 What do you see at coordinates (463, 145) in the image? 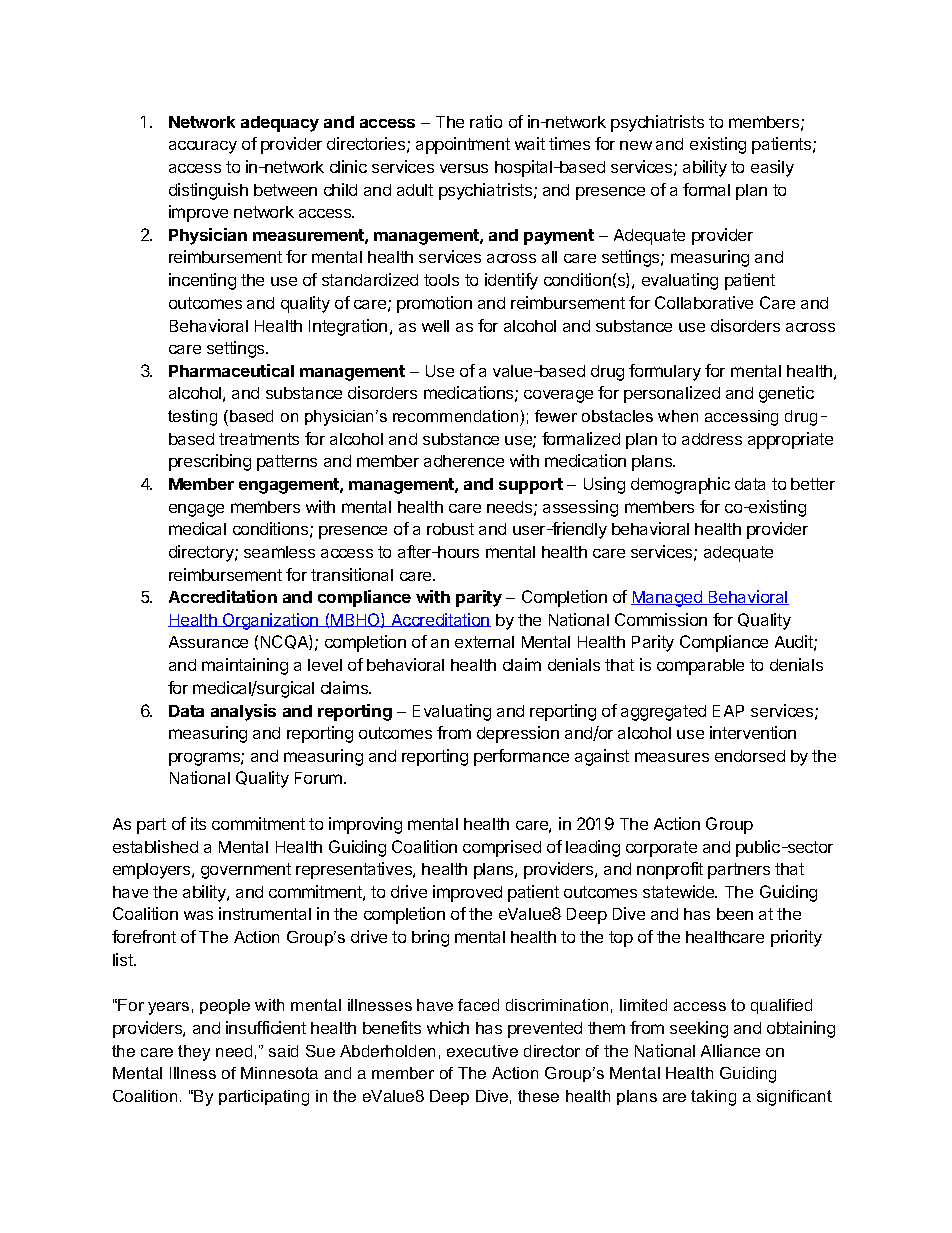
I see `appointment` at bounding box center [463, 145].
